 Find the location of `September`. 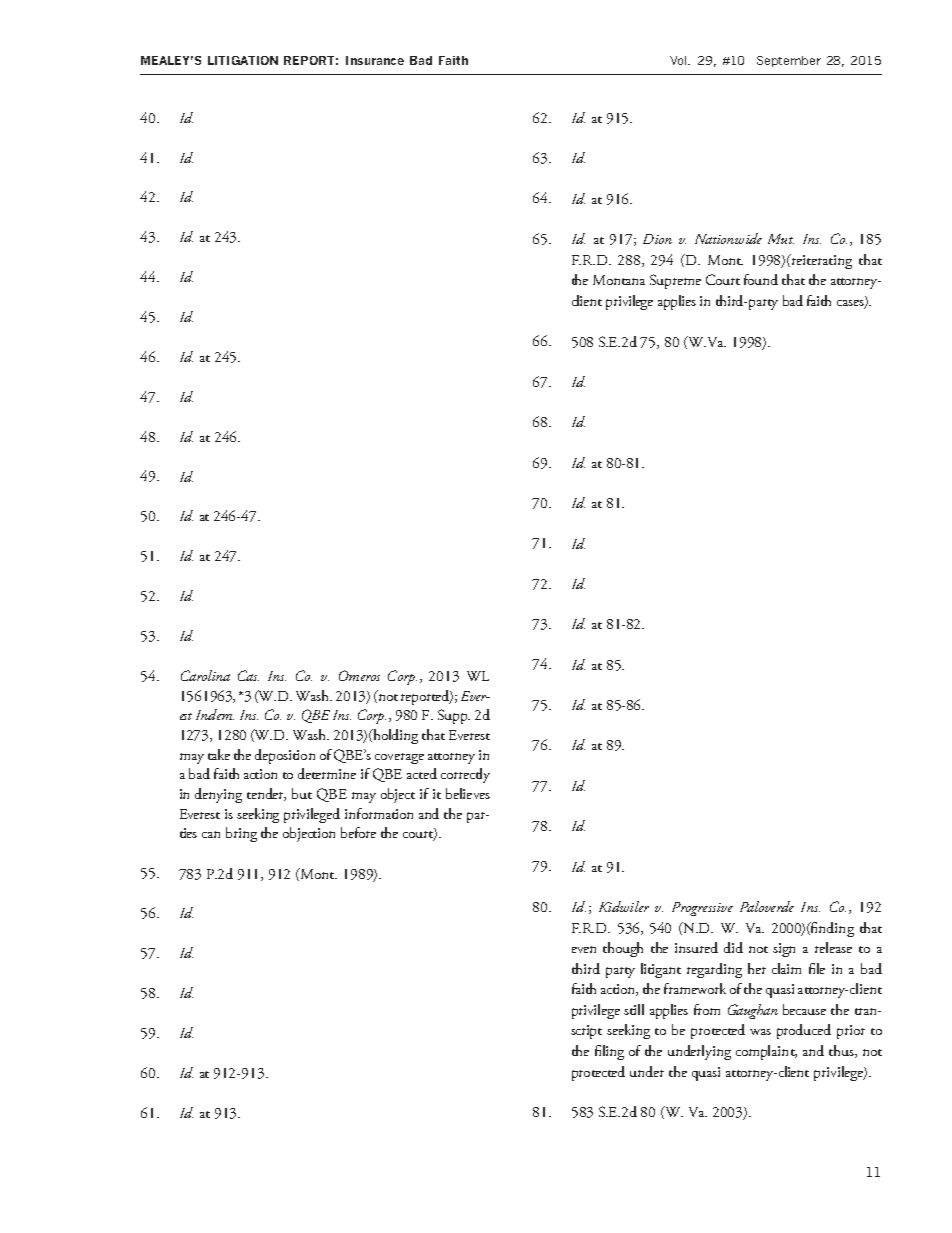

September is located at coordinates (789, 61).
